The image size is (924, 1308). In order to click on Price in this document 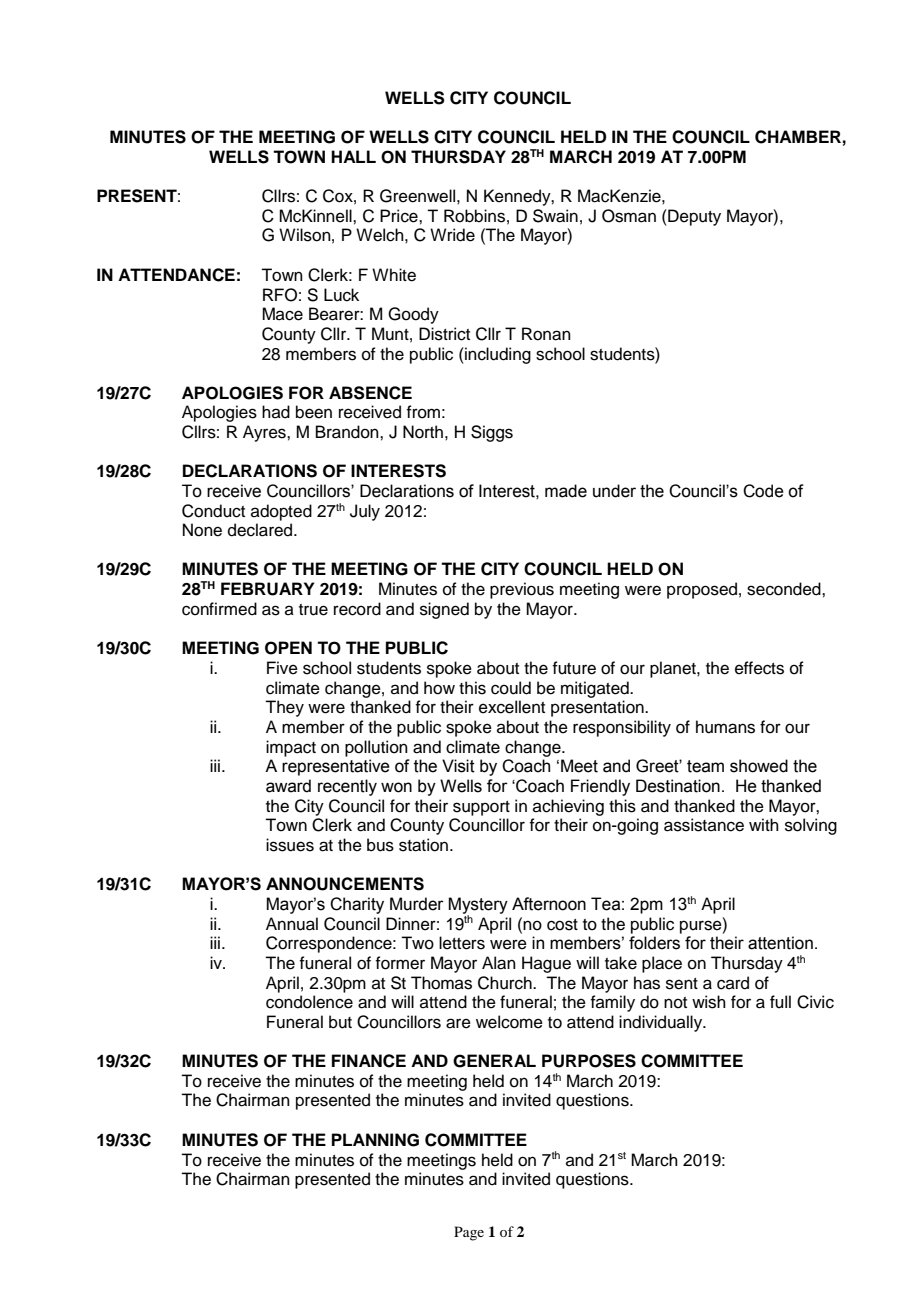, I will do `click(400, 216)`.
